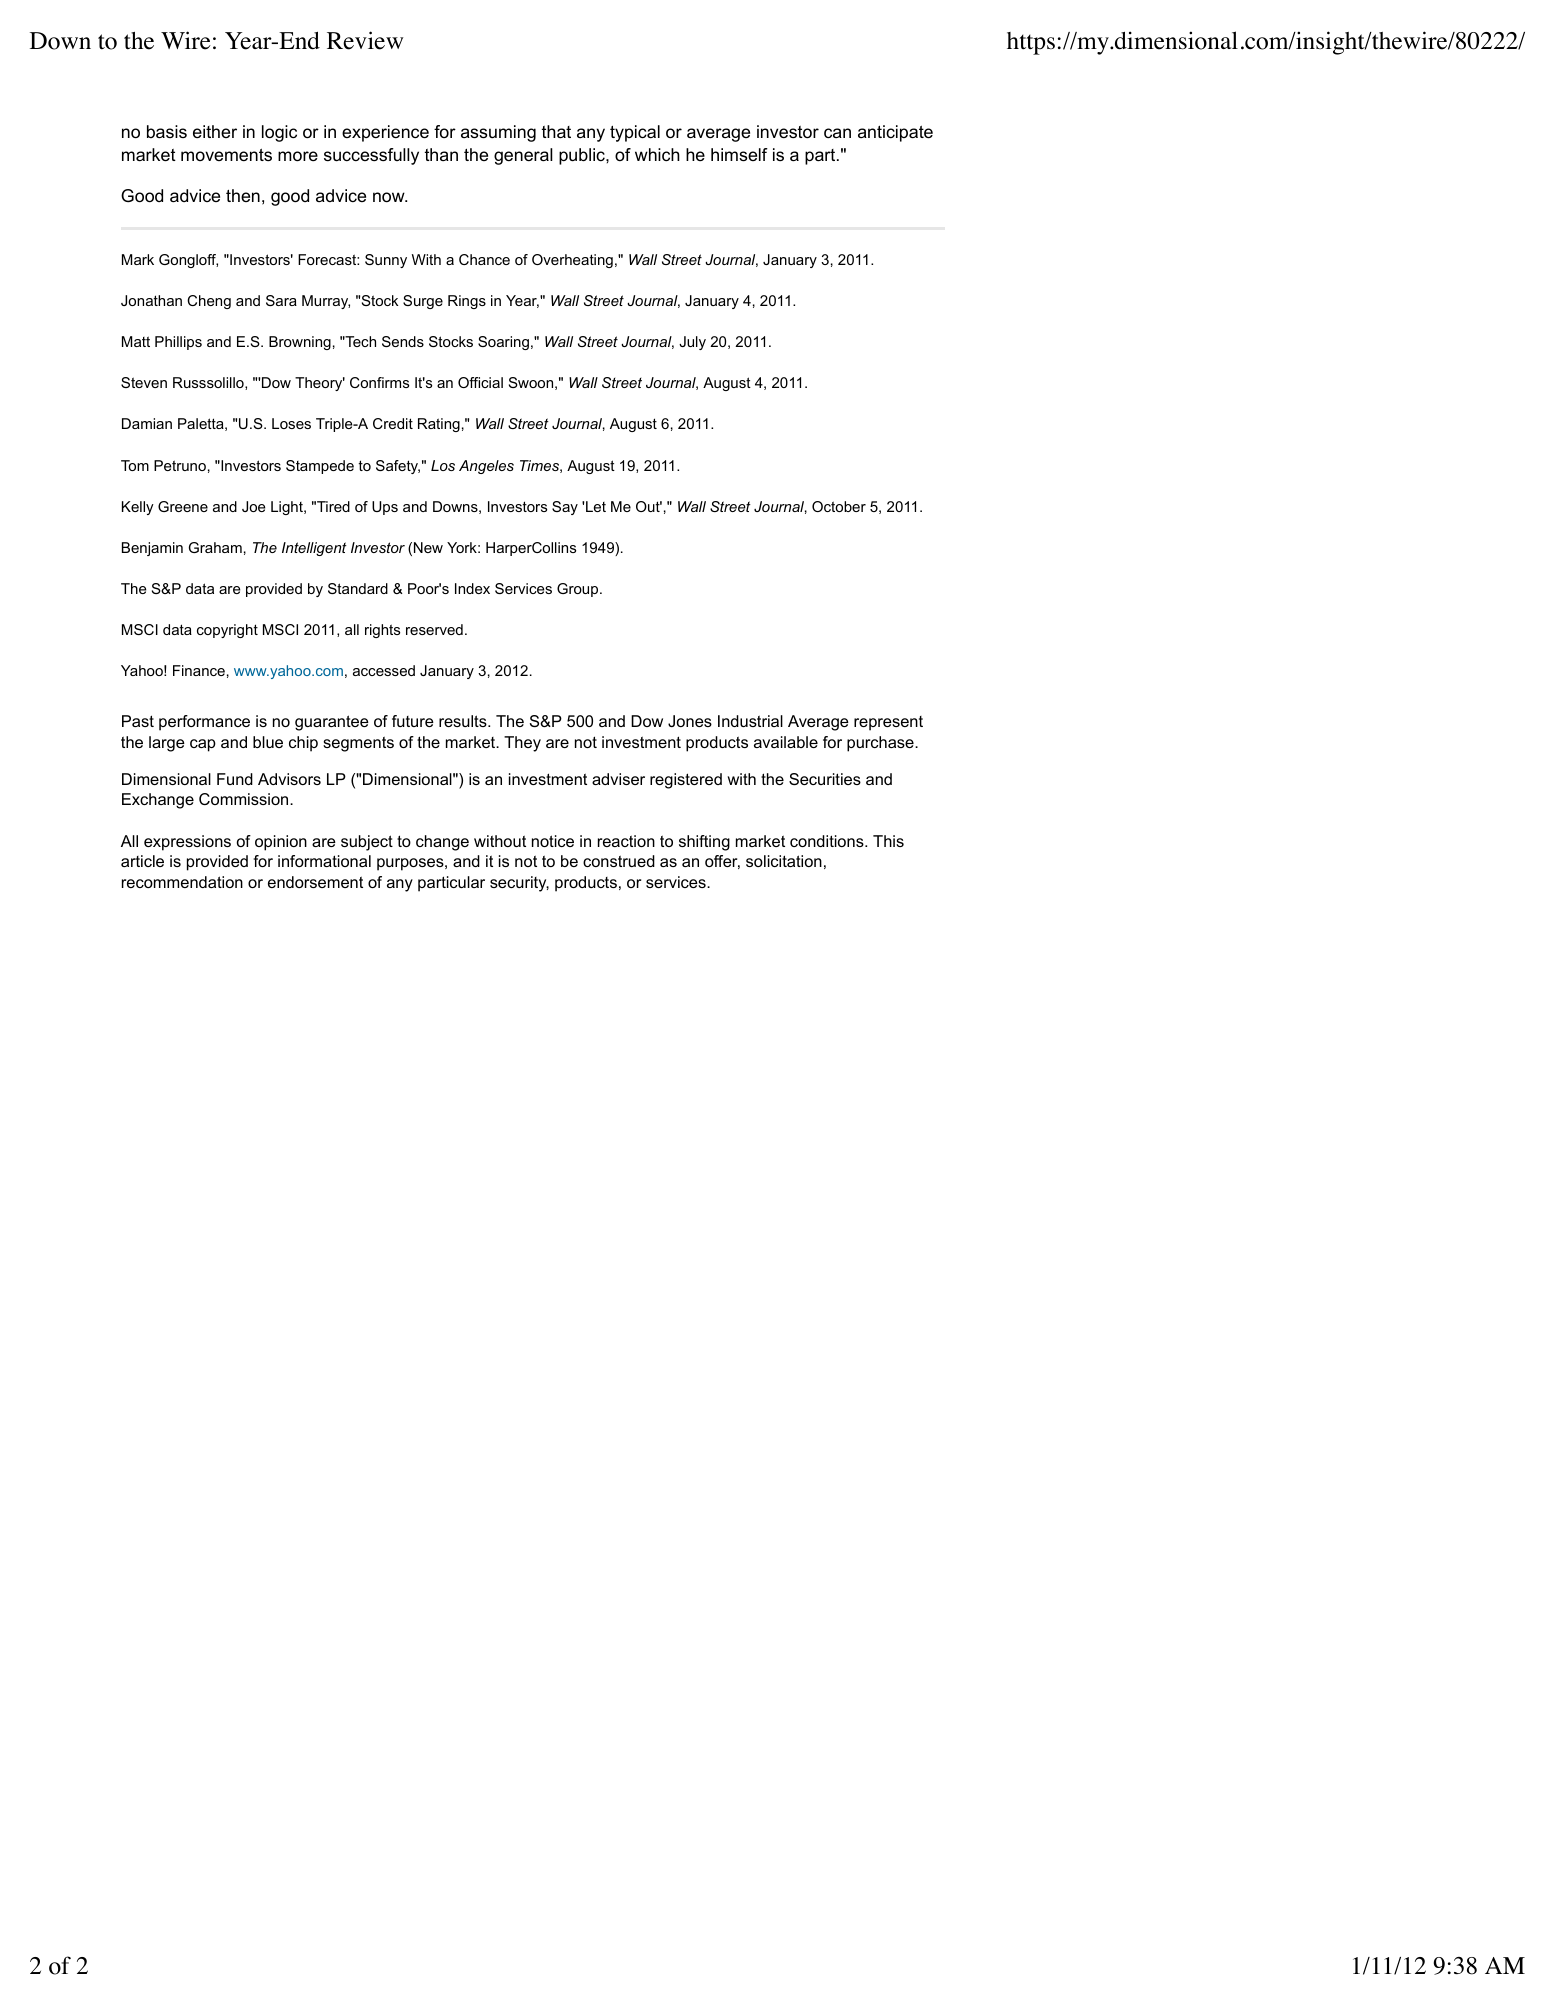 The width and height of the screenshot is (1555, 2012). I want to click on October, so click(839, 506).
